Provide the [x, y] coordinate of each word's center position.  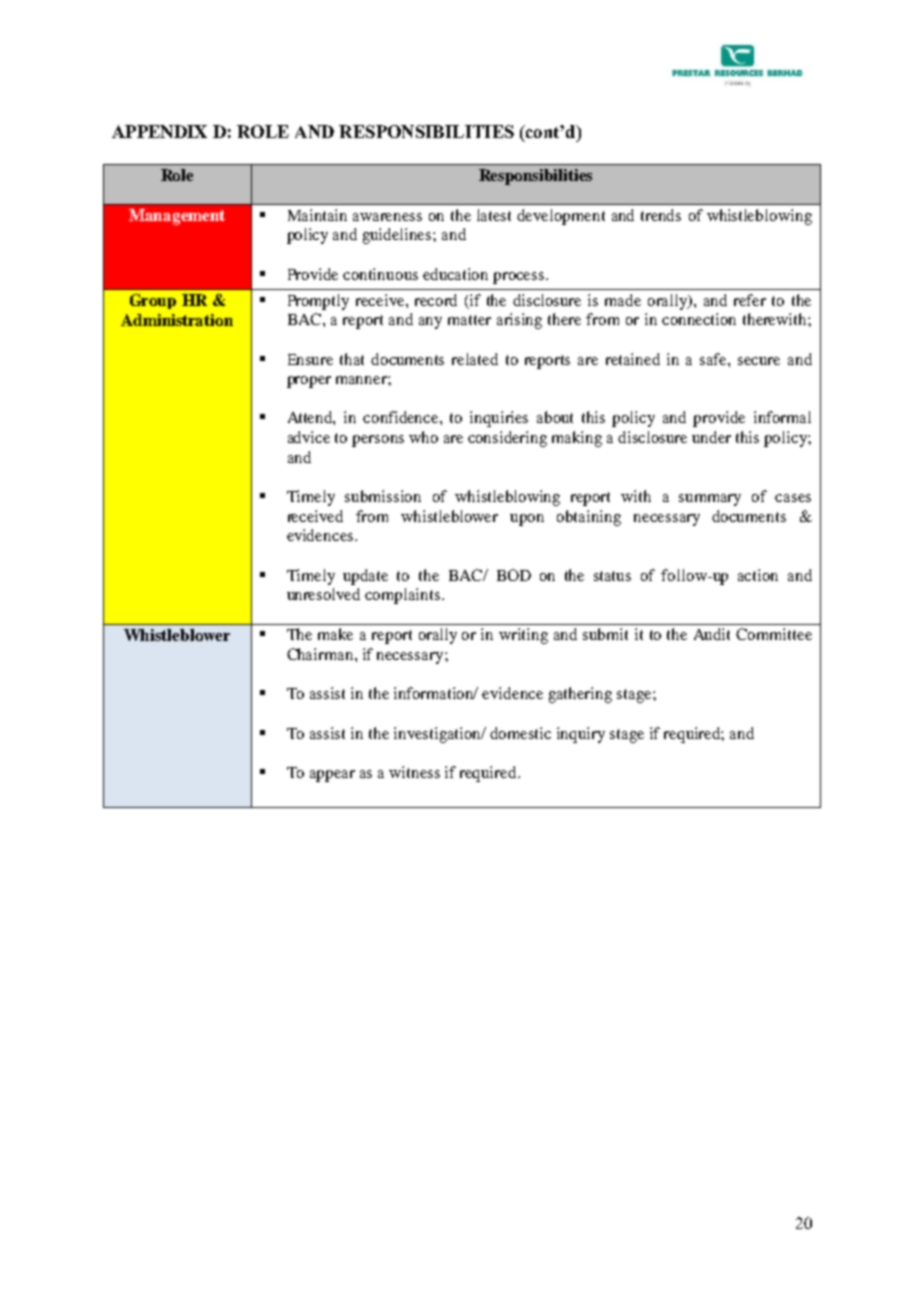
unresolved [323, 594]
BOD [514, 575]
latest [494, 215]
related [475, 359]
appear [332, 776]
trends [661, 215]
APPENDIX [159, 131]
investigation [439, 735]
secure [759, 361]
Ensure [310, 359]
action [758, 575]
